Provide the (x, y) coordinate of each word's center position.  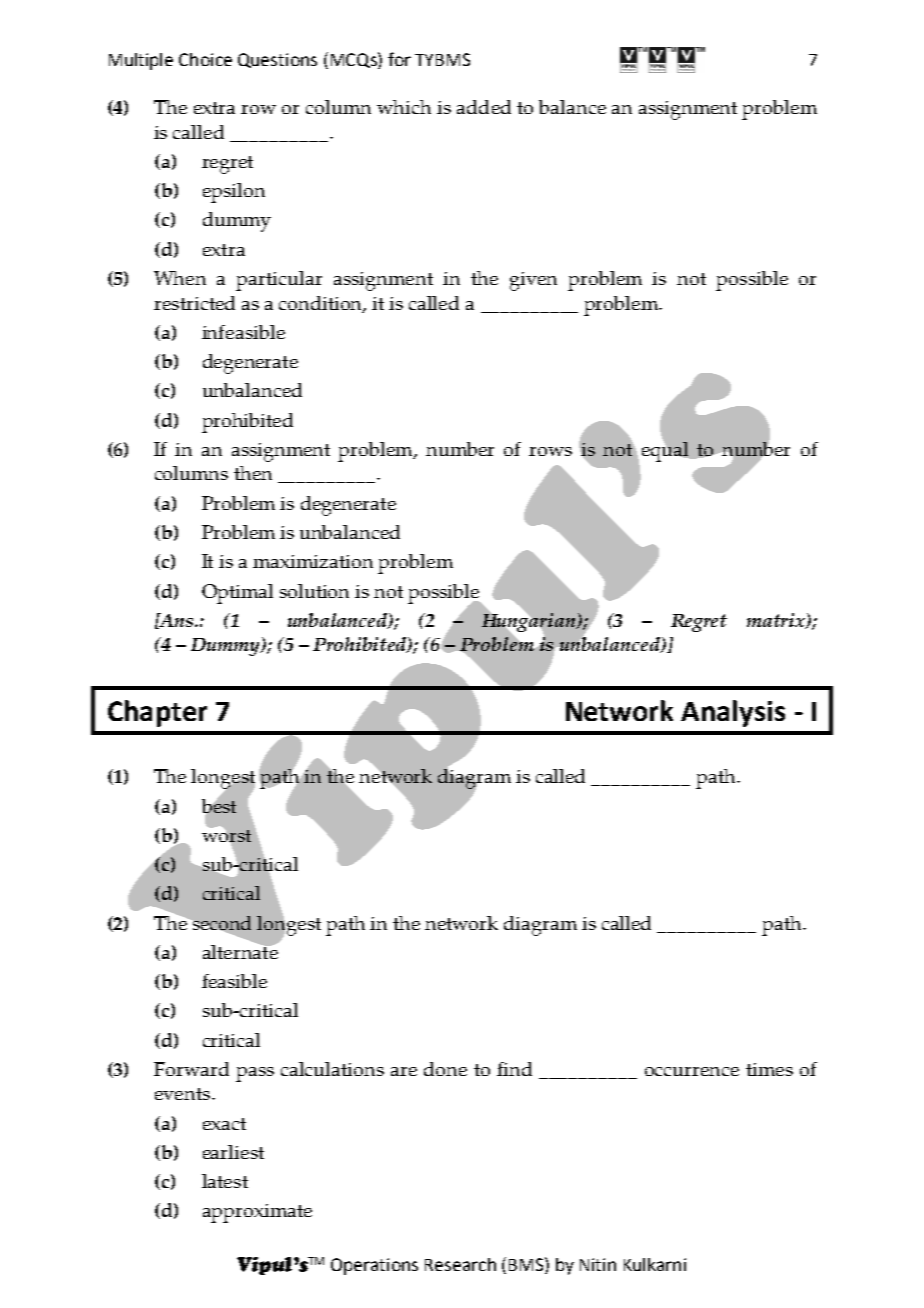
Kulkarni (655, 1264)
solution (314, 591)
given (533, 281)
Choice (205, 59)
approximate (257, 1213)
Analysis (733, 713)
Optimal (237, 594)
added (484, 107)
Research (460, 1264)
